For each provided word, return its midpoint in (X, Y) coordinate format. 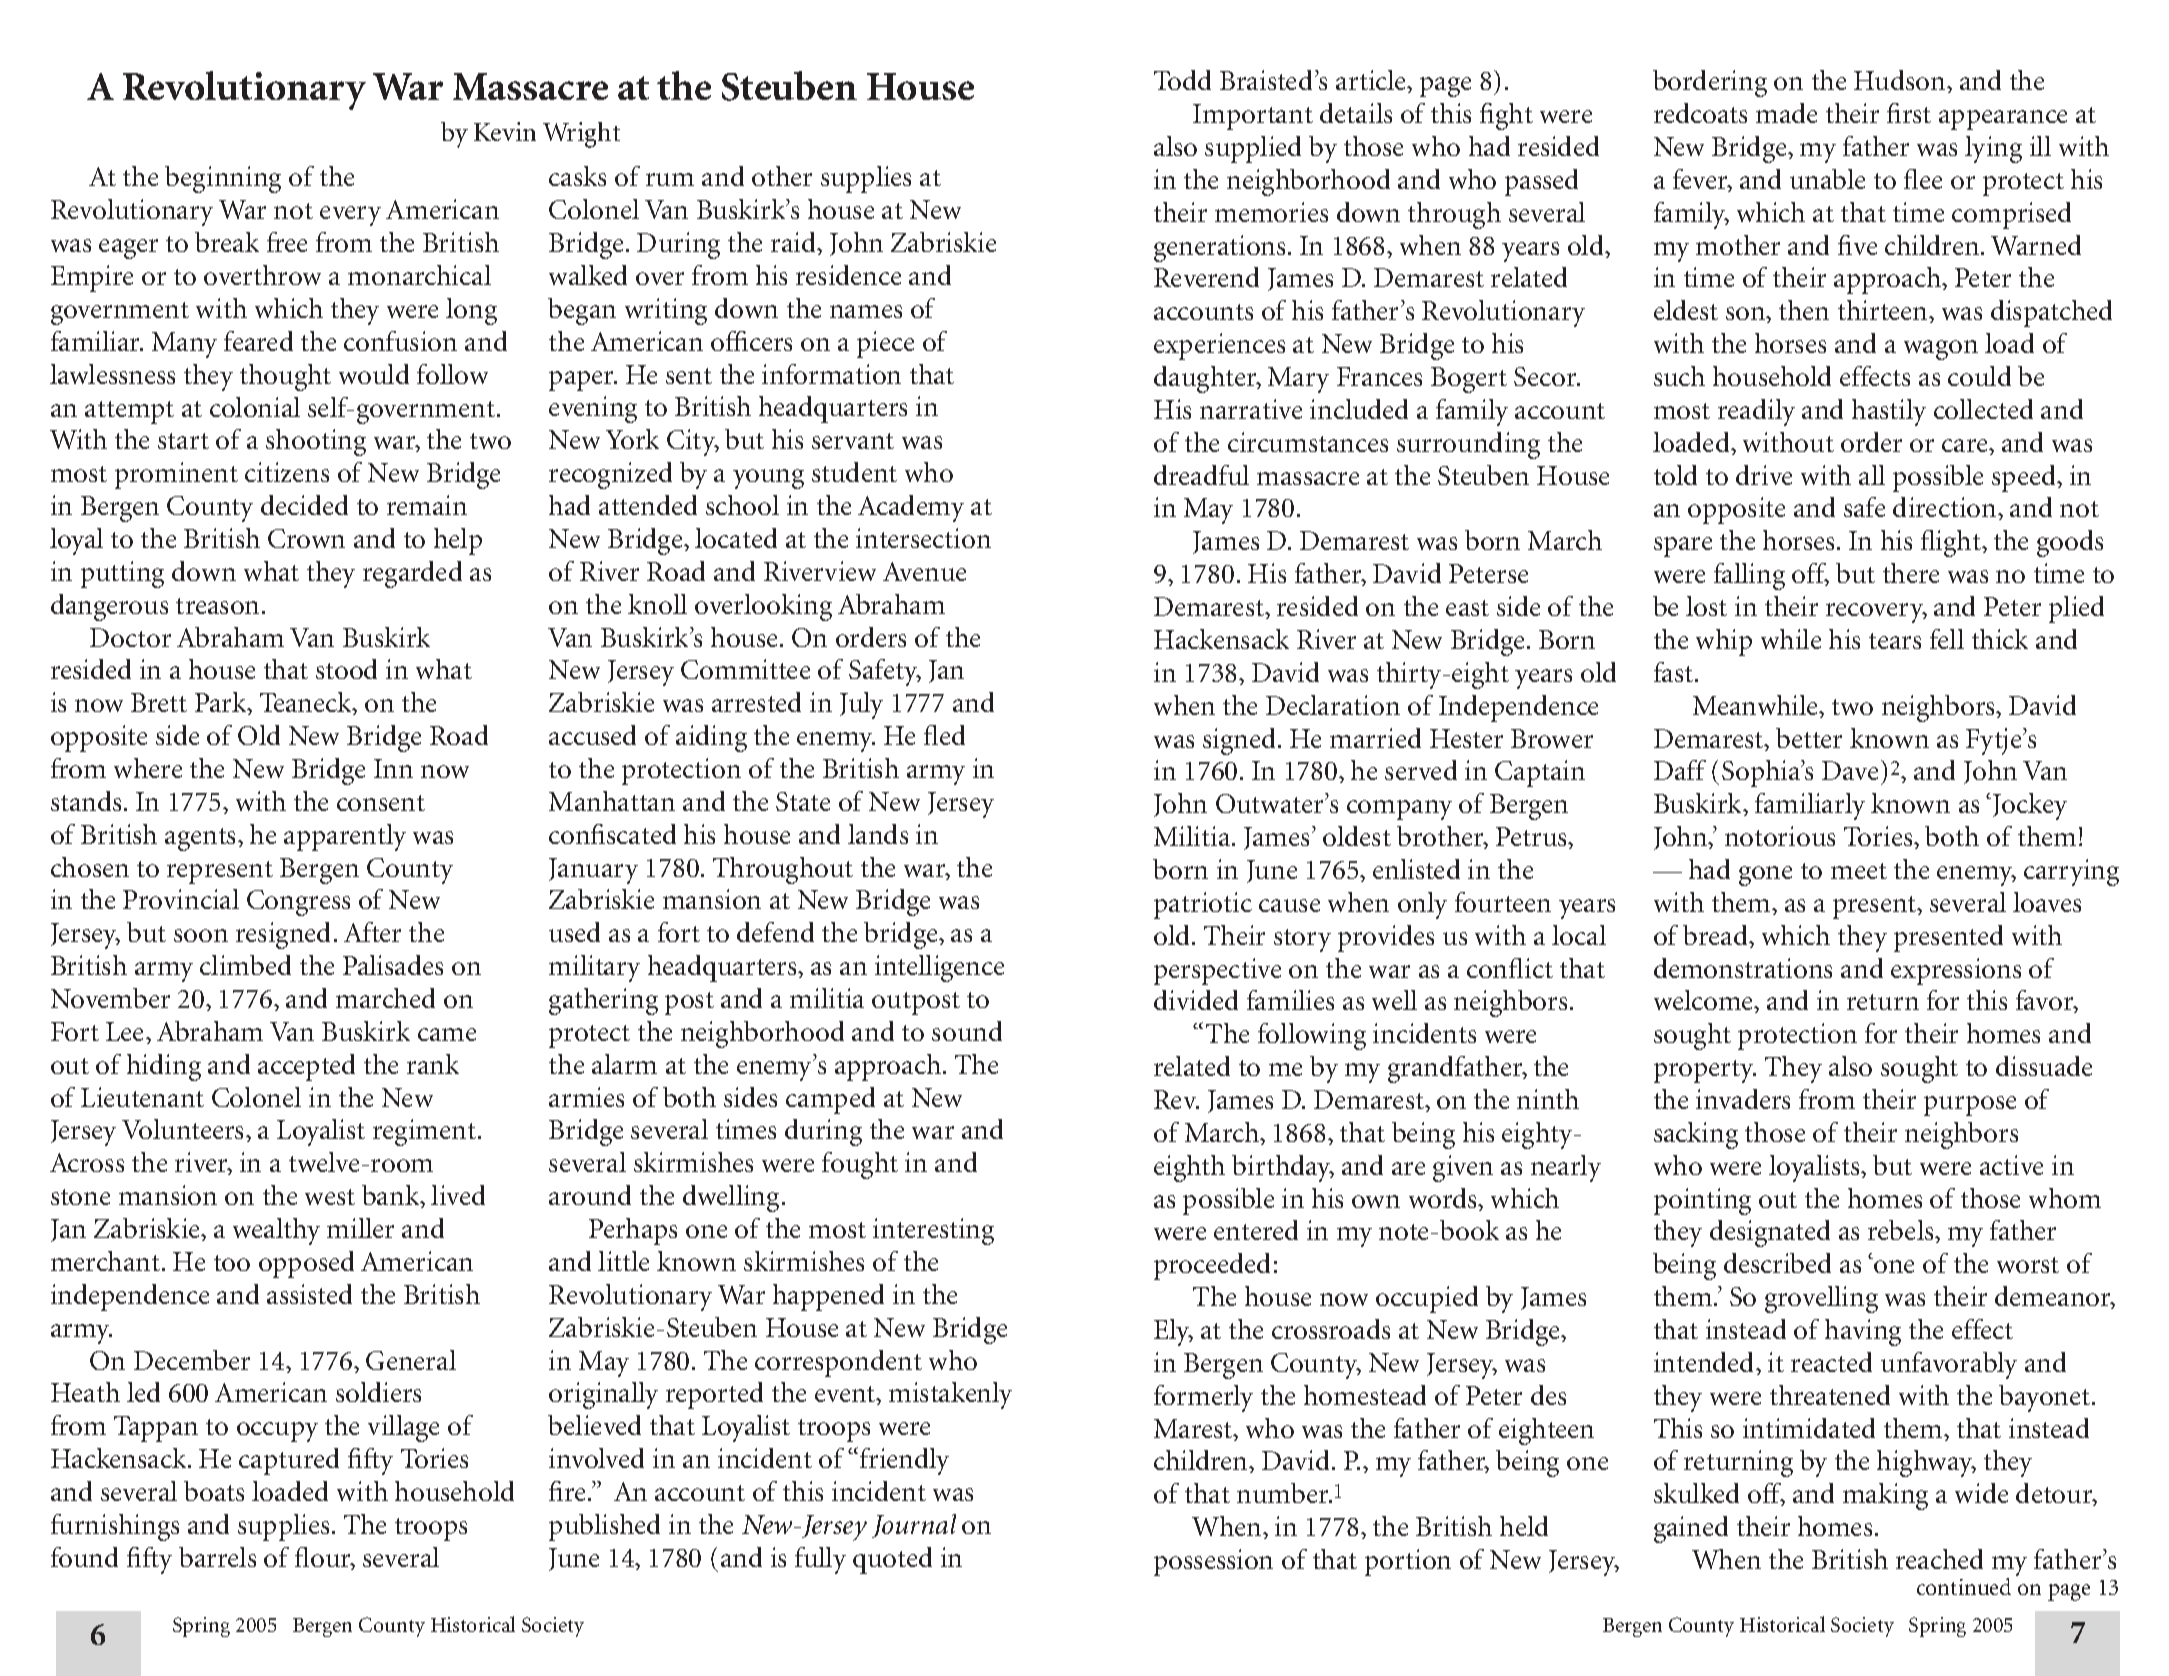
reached (1939, 1559)
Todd (1182, 80)
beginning (223, 179)
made (1786, 113)
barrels (217, 1557)
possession (1213, 1562)
